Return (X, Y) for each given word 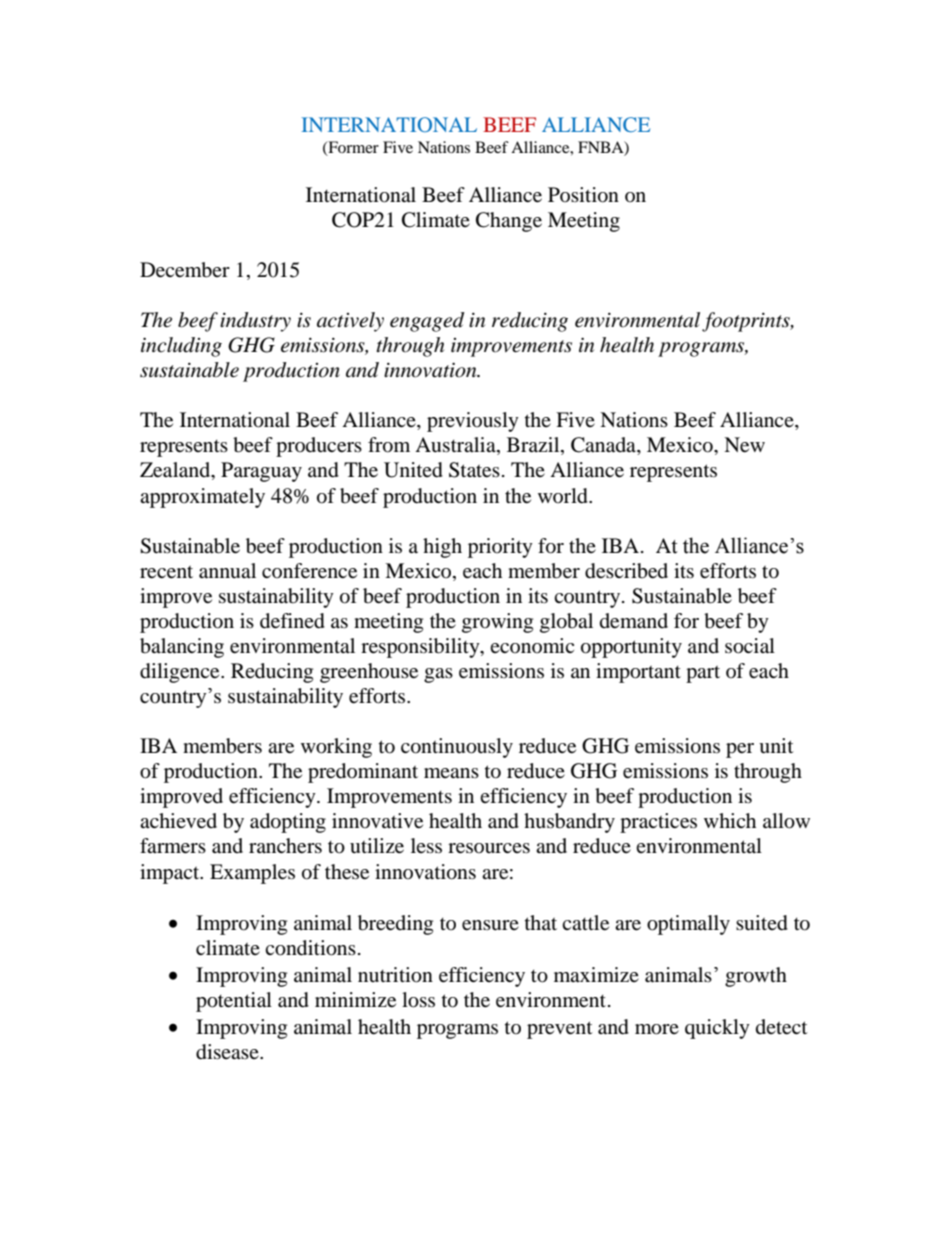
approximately (202, 498)
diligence (181, 673)
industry (255, 322)
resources (489, 848)
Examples (252, 874)
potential (234, 1002)
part (703, 674)
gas (438, 675)
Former (352, 148)
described (626, 571)
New (744, 445)
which (730, 820)
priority (500, 548)
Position (583, 195)
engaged (427, 322)
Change (509, 222)
